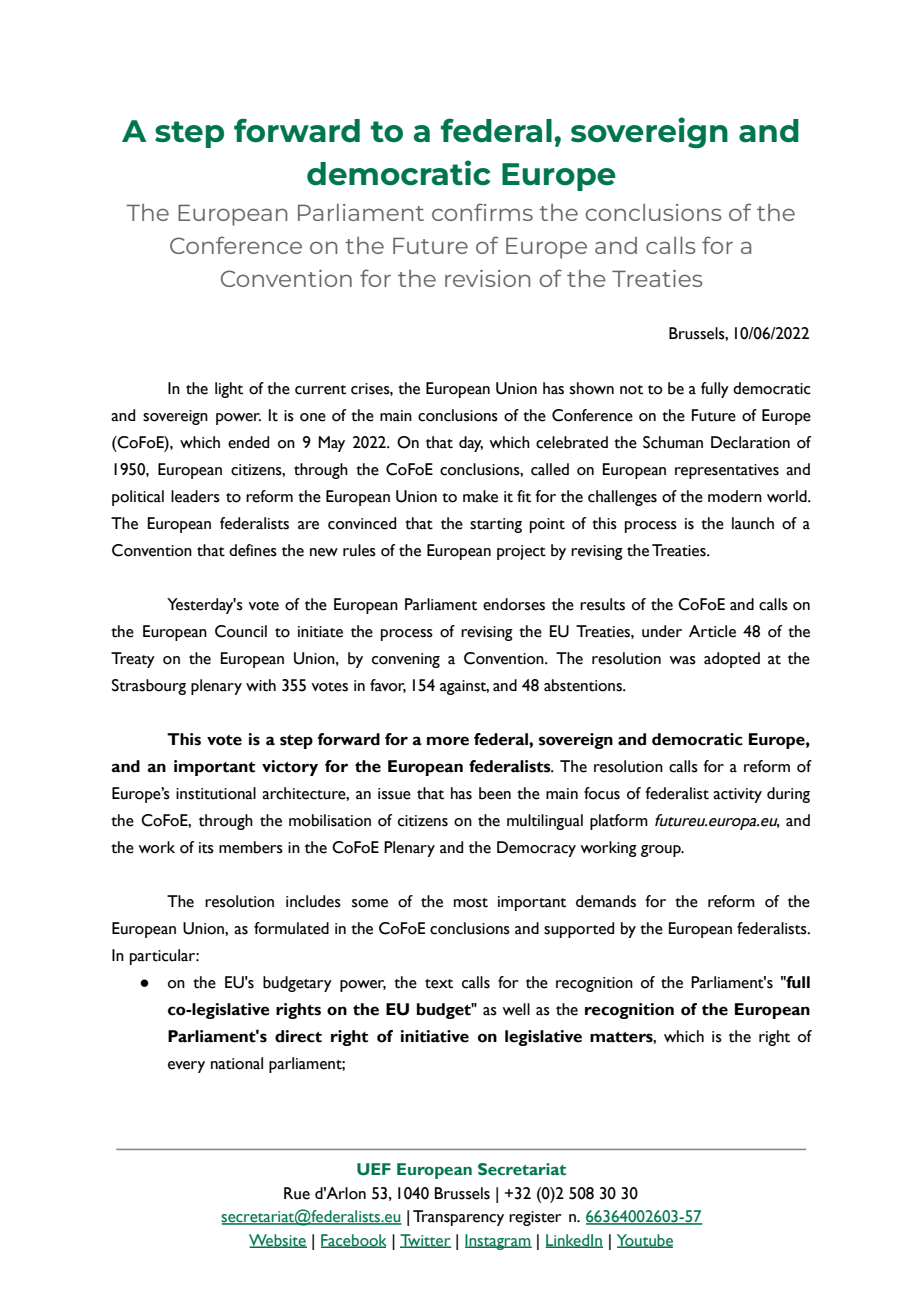 The width and height of the screenshot is (924, 1307). Describe the element at coordinates (261, 685) in the screenshot. I see `with` at that location.
